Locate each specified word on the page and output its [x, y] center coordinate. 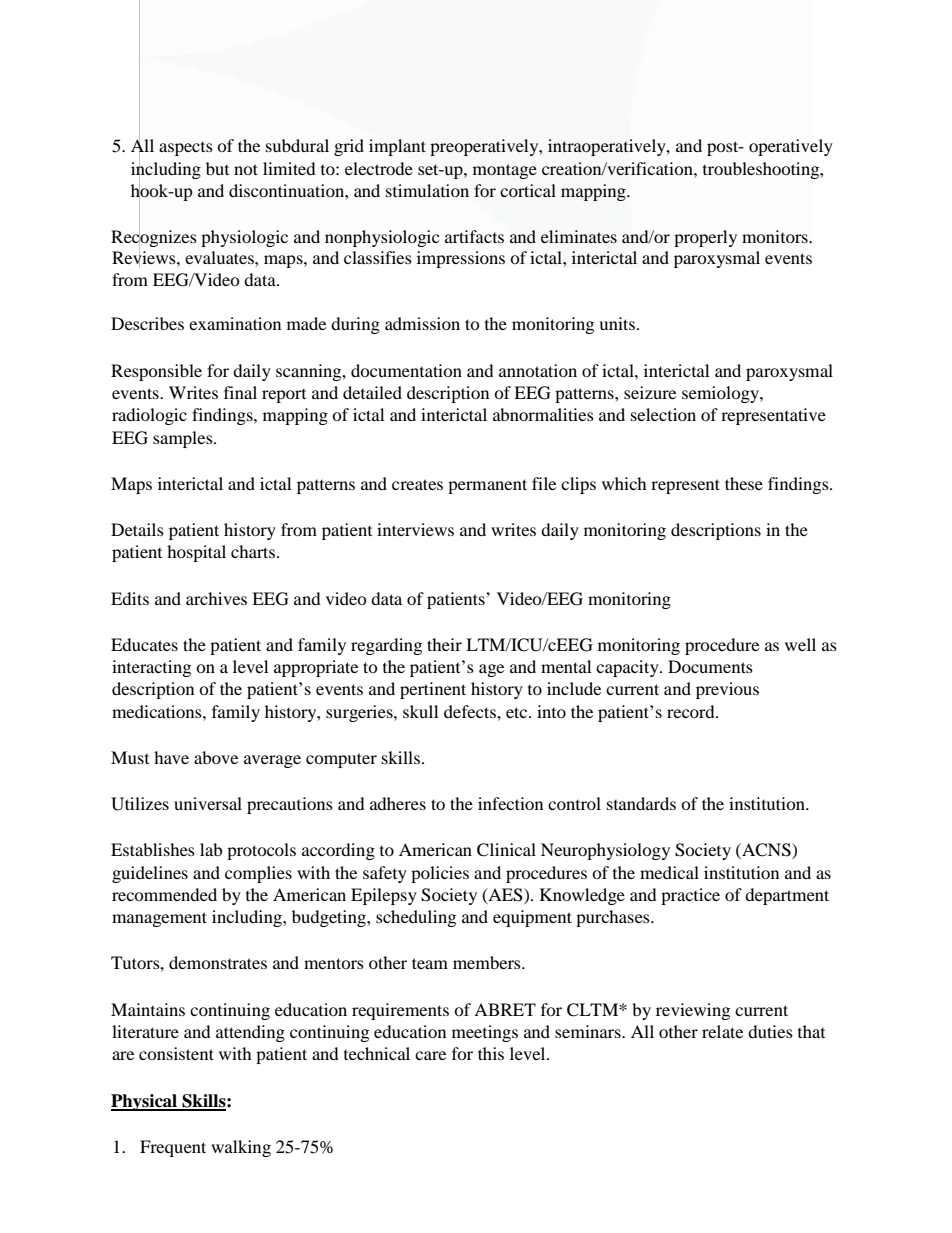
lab [211, 849]
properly [705, 238]
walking [241, 1148]
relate [722, 1031]
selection [663, 414]
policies [440, 874]
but [217, 168]
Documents [710, 666]
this [491, 1053]
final [240, 392]
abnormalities [543, 414]
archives [216, 598]
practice [690, 896]
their [444, 644]
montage [505, 171]
